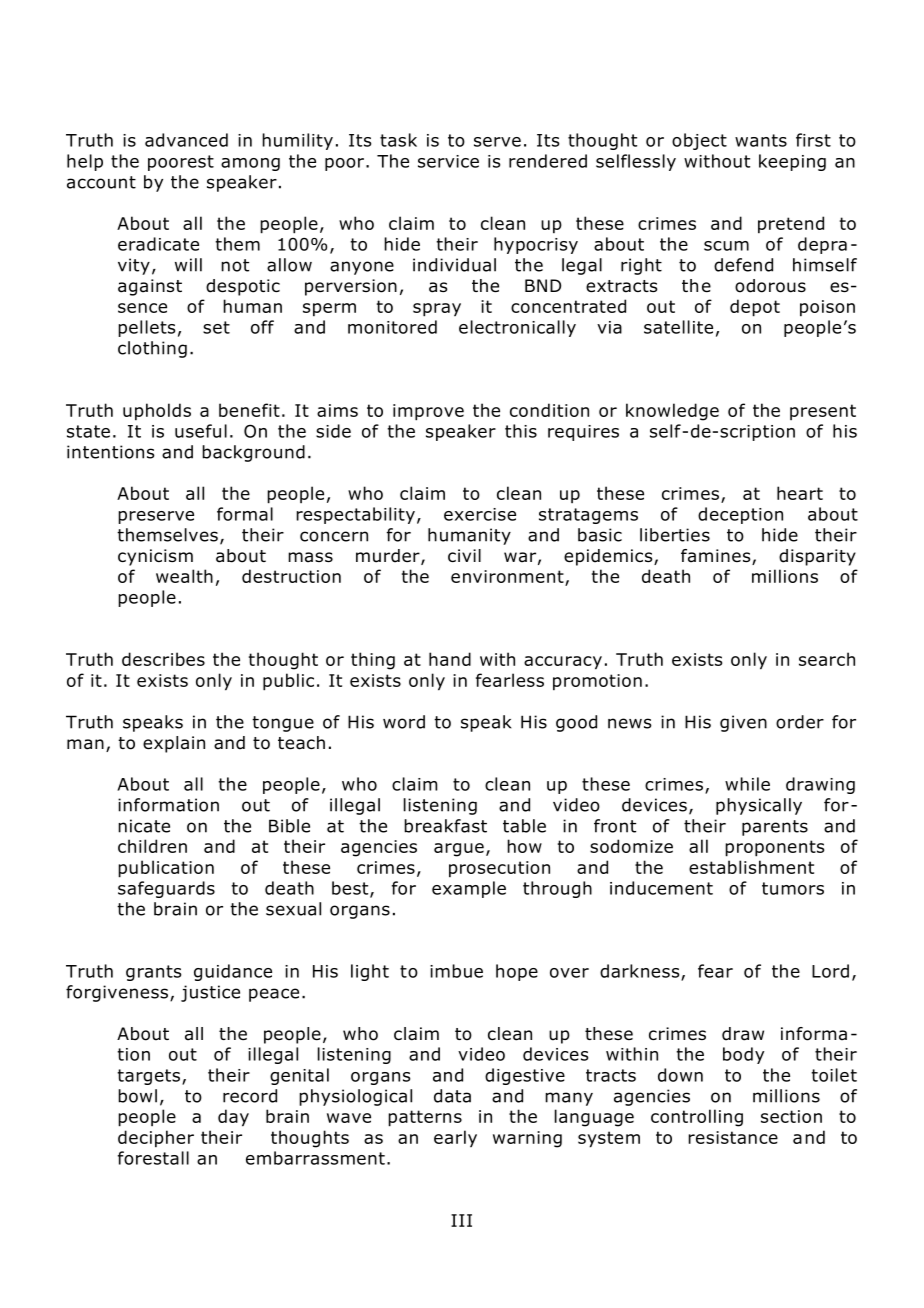 Image resolution: width=924 pixels, height=1308 pixels. I want to click on service, so click(448, 161).
